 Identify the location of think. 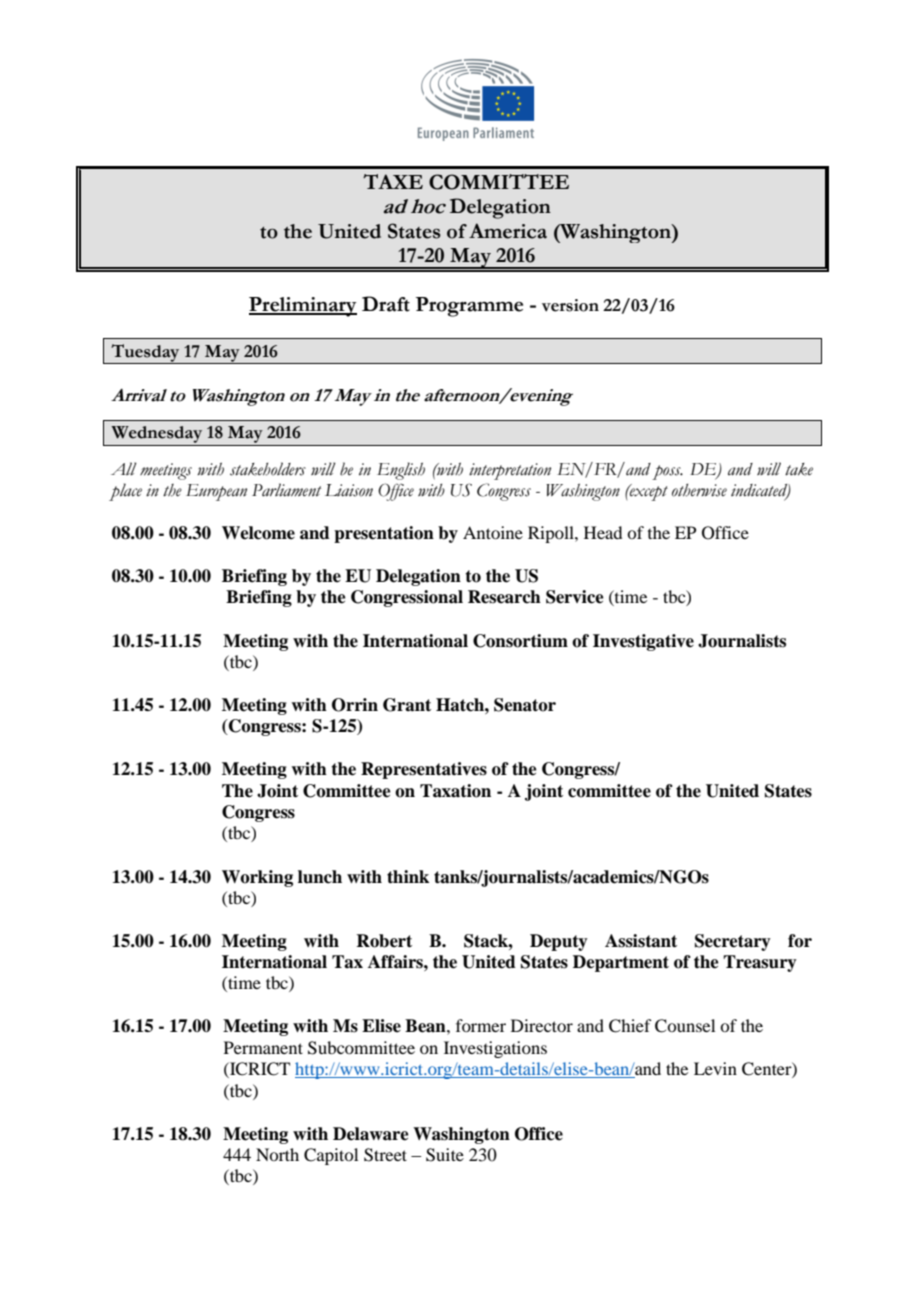
(408, 877).
